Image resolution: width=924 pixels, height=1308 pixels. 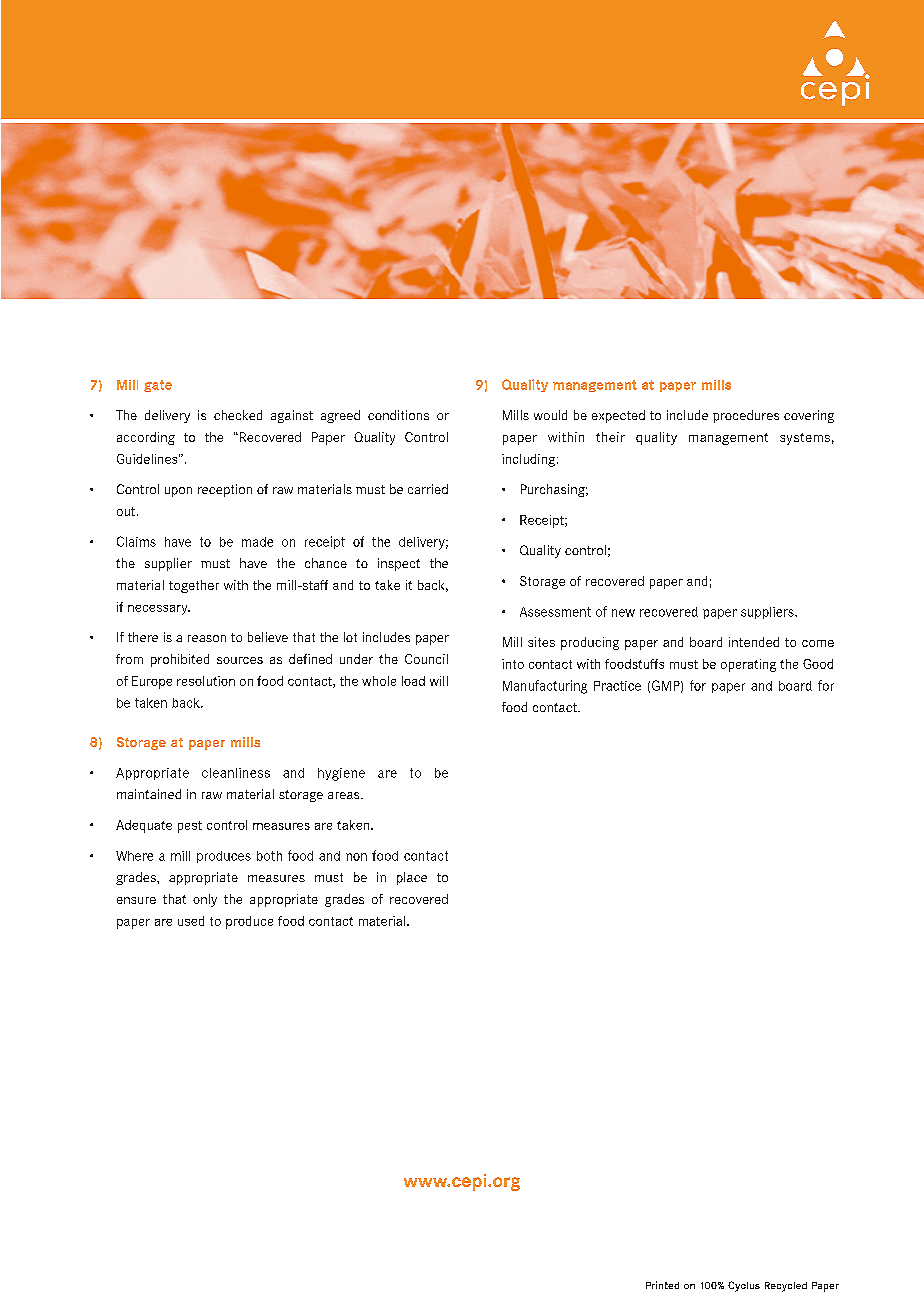 I want to click on operating, so click(x=748, y=665).
